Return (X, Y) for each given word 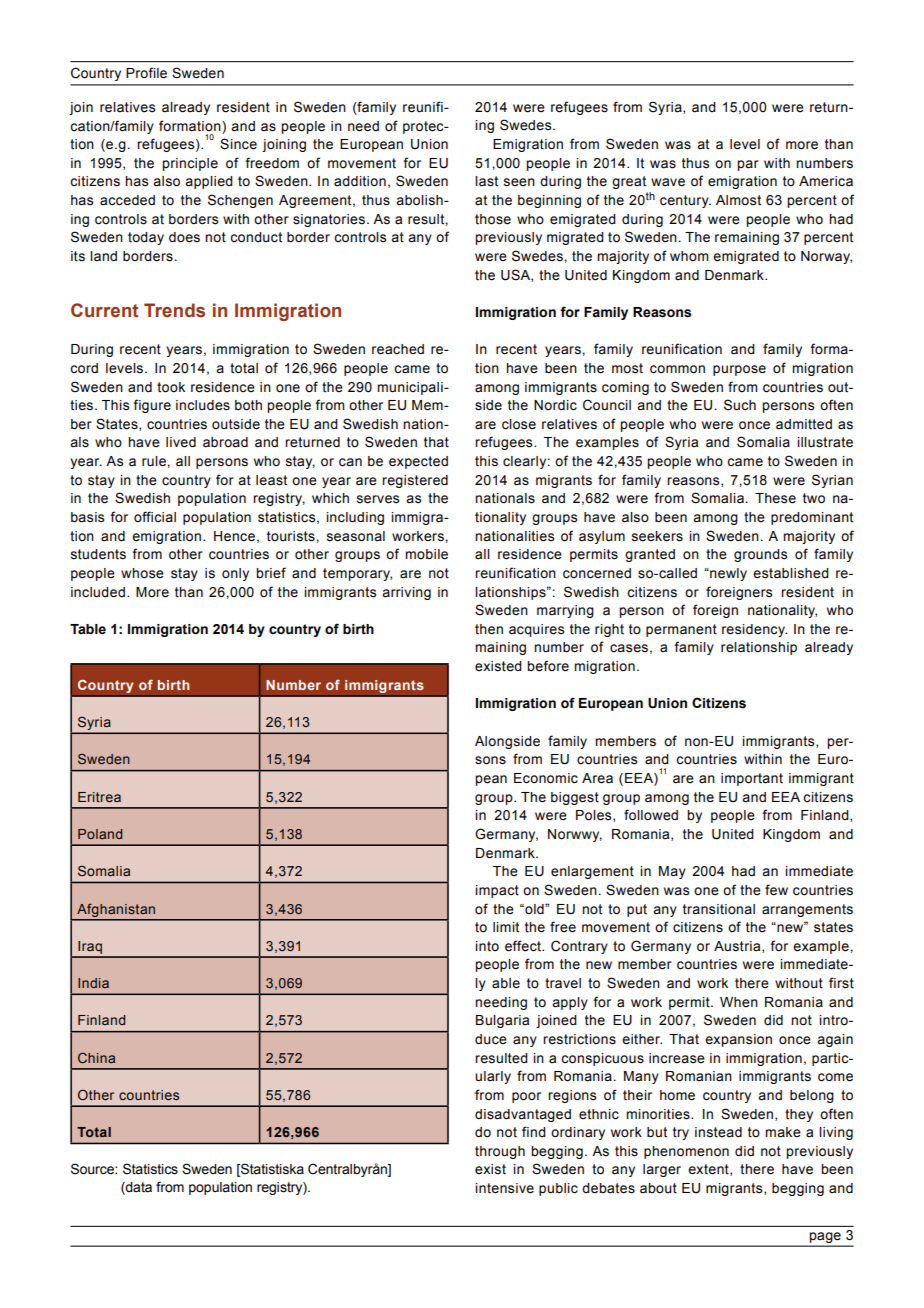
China (96, 1058)
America (826, 181)
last (486, 181)
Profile (146, 73)
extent (709, 1170)
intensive (504, 1188)
